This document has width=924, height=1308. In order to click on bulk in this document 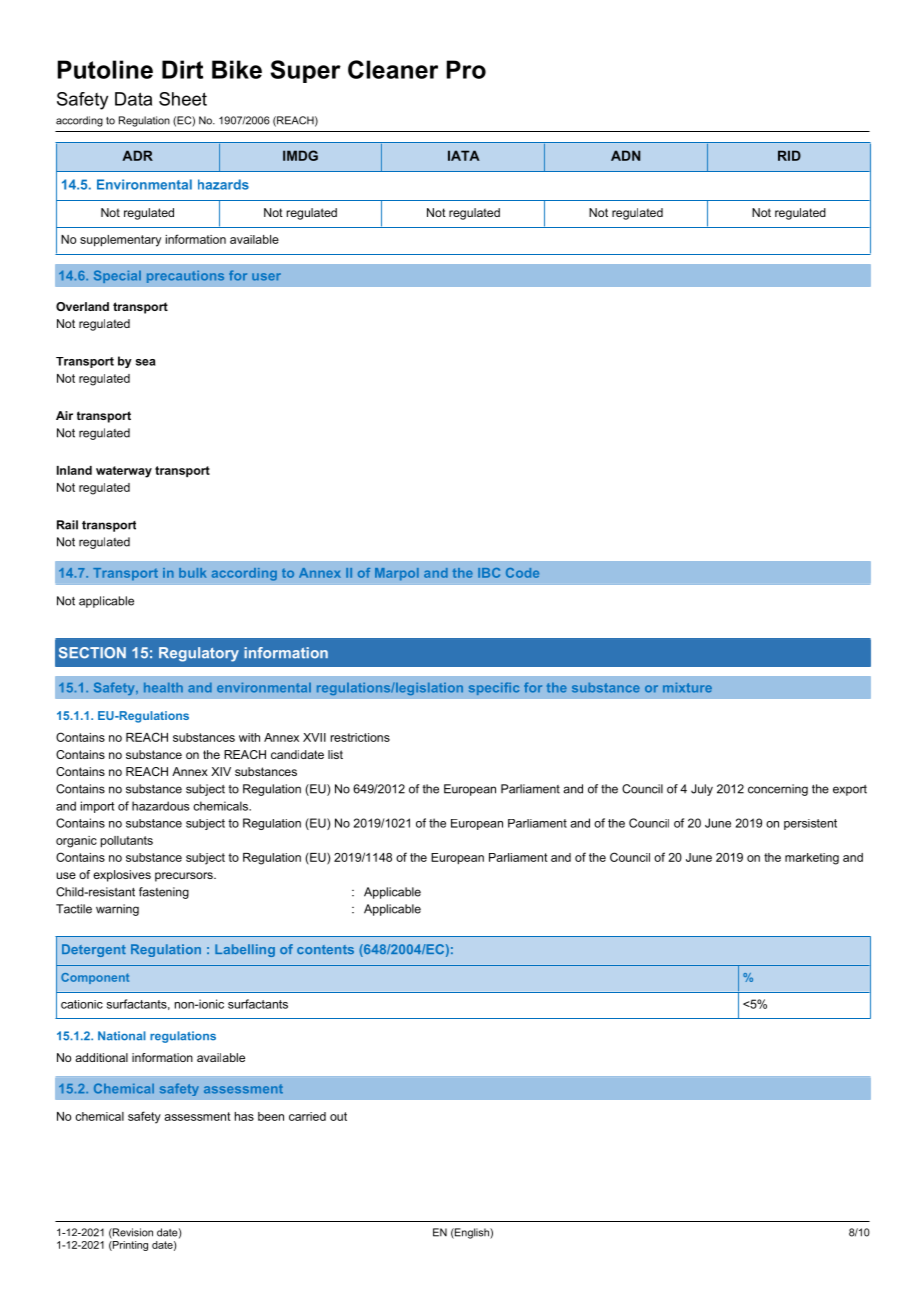, I will do `click(192, 573)`.
